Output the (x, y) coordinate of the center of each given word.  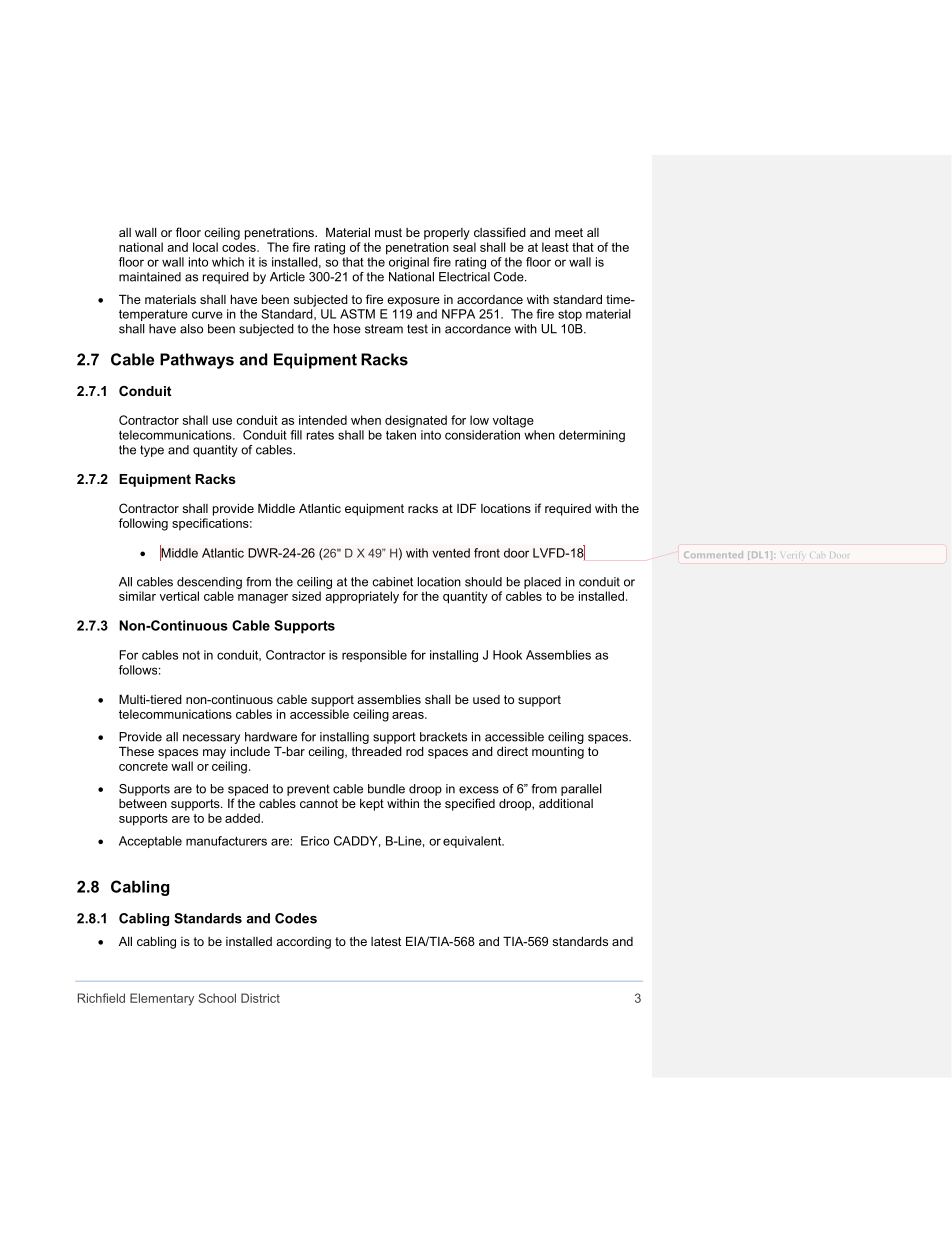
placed (542, 583)
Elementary (162, 999)
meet (569, 232)
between (143, 803)
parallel (581, 790)
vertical (179, 596)
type (152, 451)
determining (592, 436)
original (409, 263)
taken (401, 435)
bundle (386, 789)
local (205, 247)
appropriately (362, 597)
